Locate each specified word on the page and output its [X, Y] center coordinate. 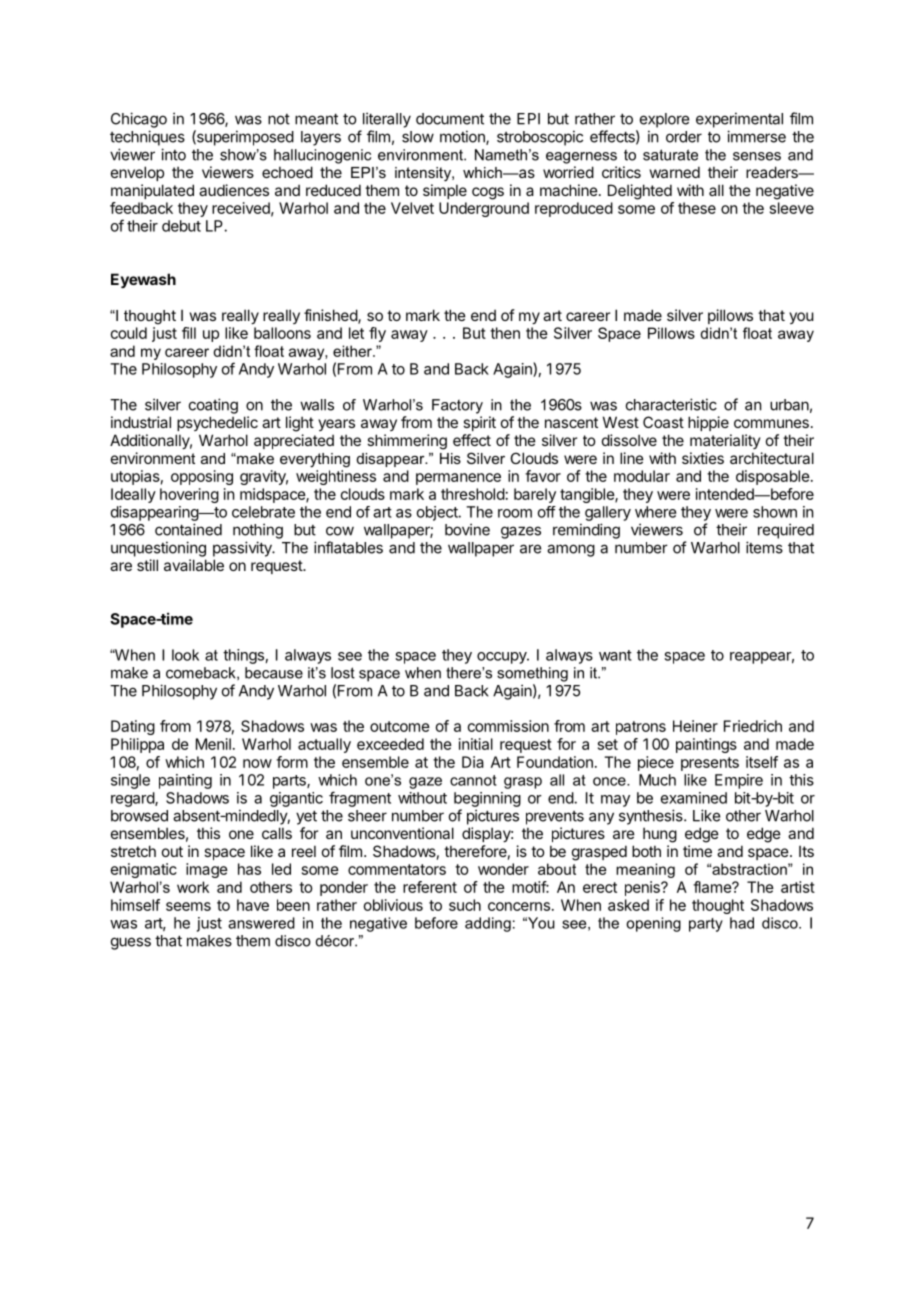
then [505, 333]
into [173, 154]
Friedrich [753, 726]
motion [463, 137]
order [684, 137]
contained [188, 529]
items [764, 547]
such [465, 905]
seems [188, 906]
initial [476, 744]
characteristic [671, 404]
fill [189, 333]
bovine [467, 529]
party [706, 925]
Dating [133, 727]
